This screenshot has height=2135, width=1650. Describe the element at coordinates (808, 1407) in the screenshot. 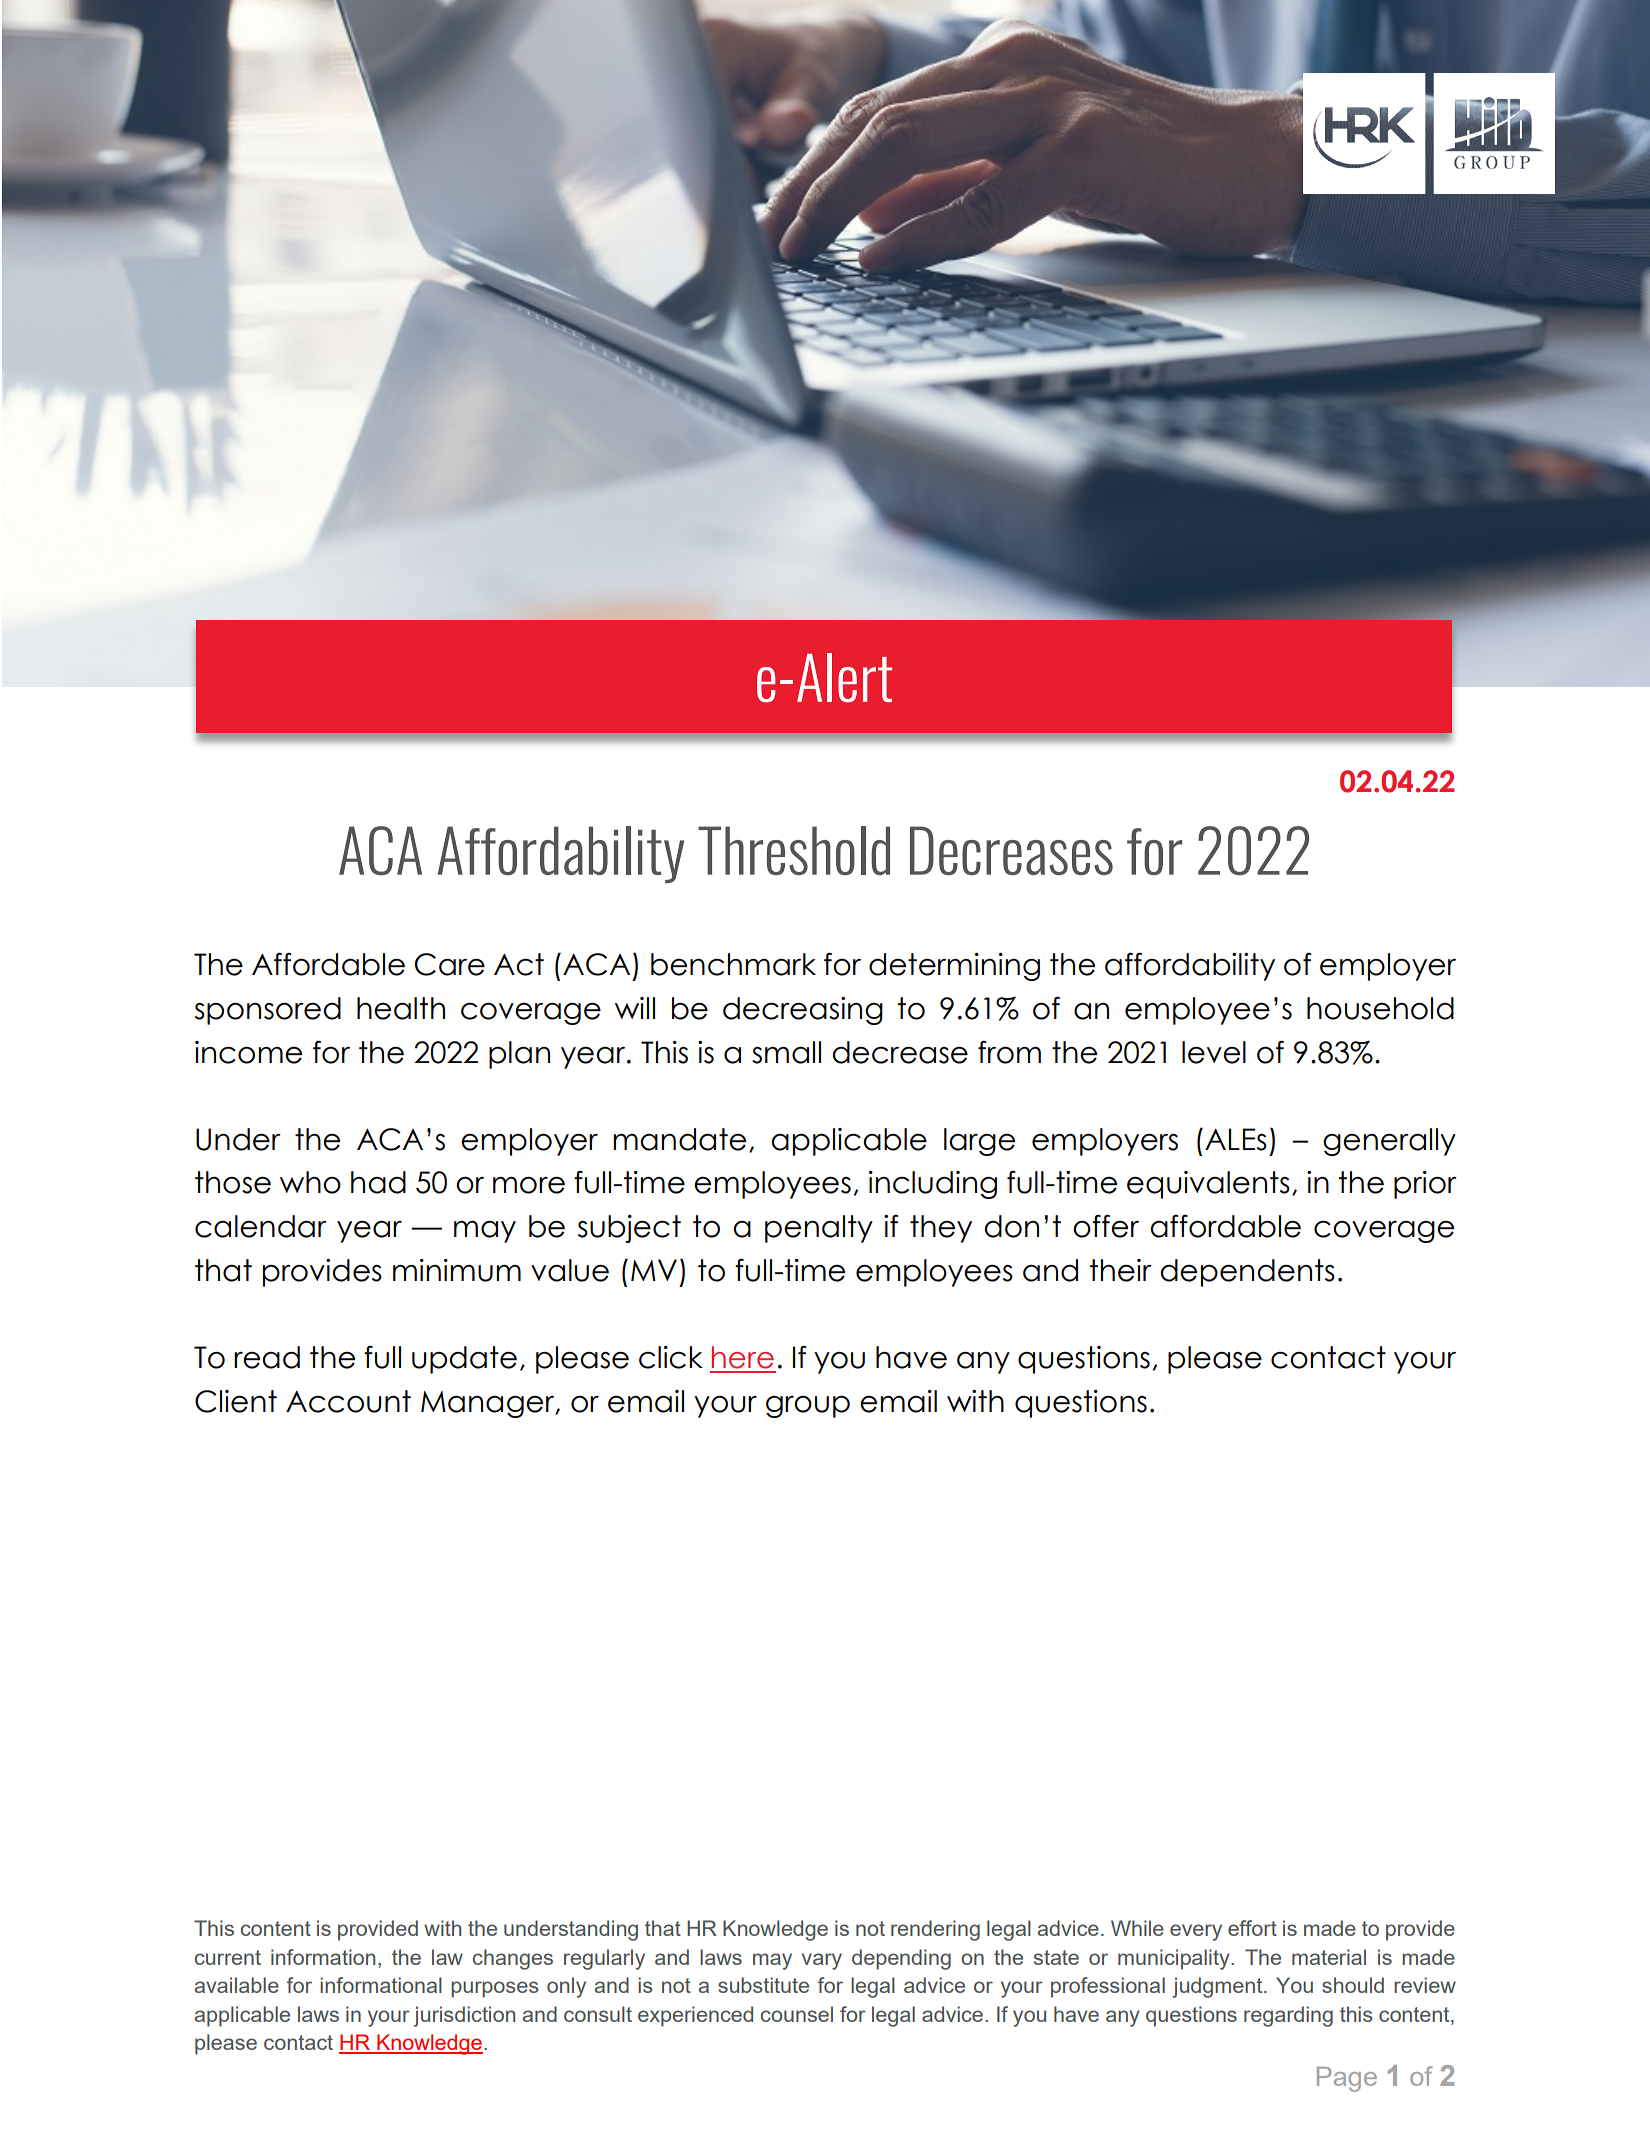

I see `group` at that location.
